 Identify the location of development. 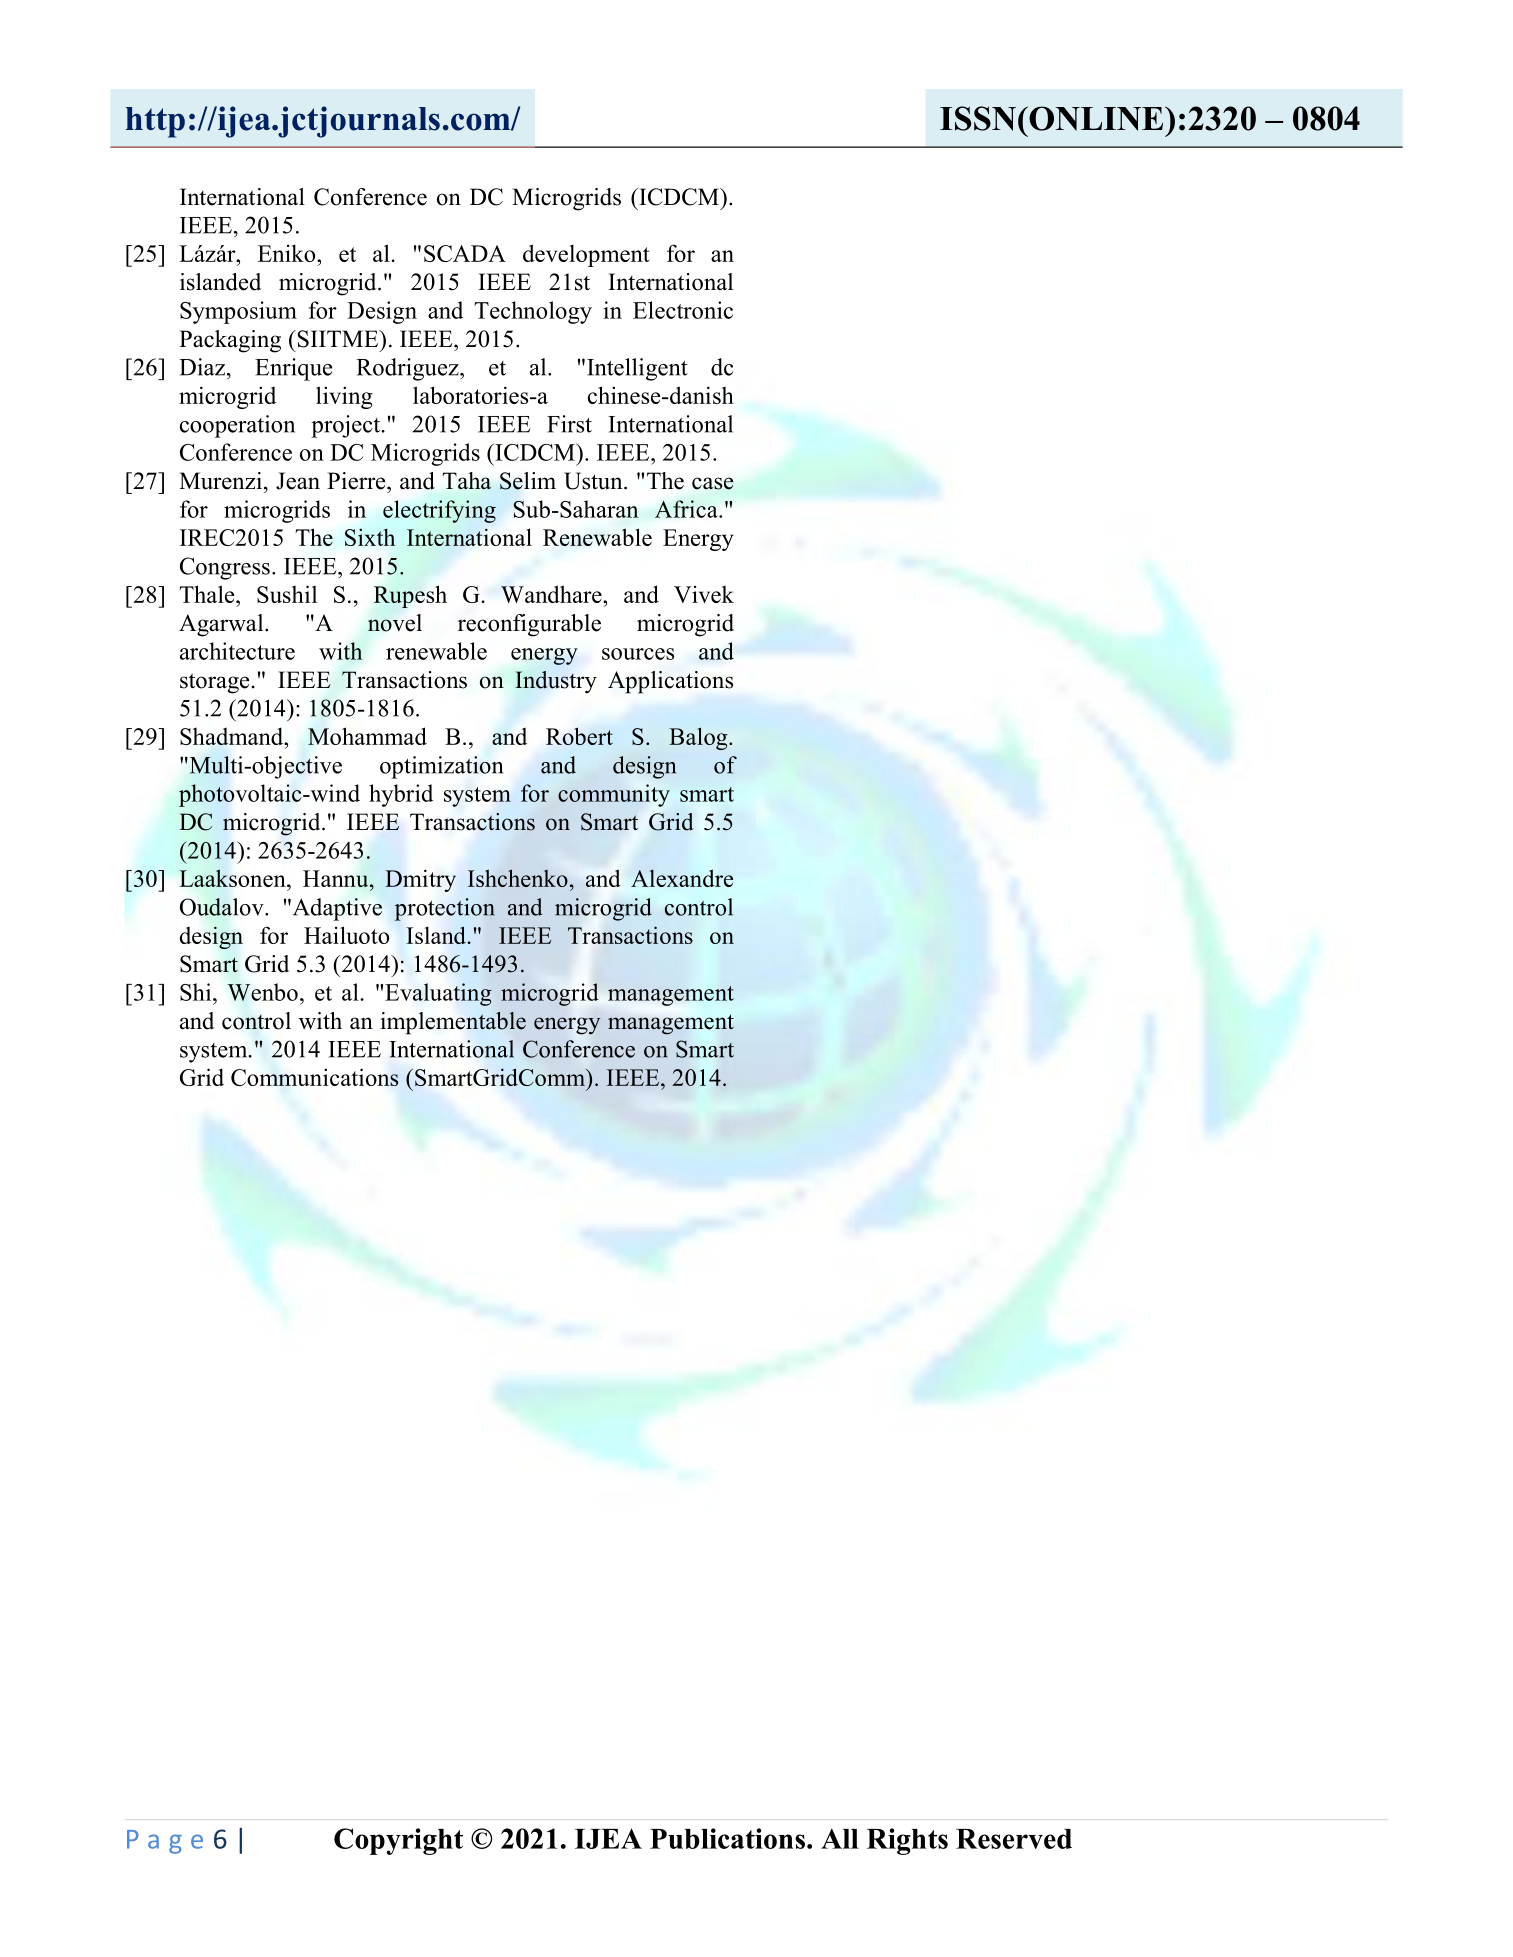
(586, 255).
